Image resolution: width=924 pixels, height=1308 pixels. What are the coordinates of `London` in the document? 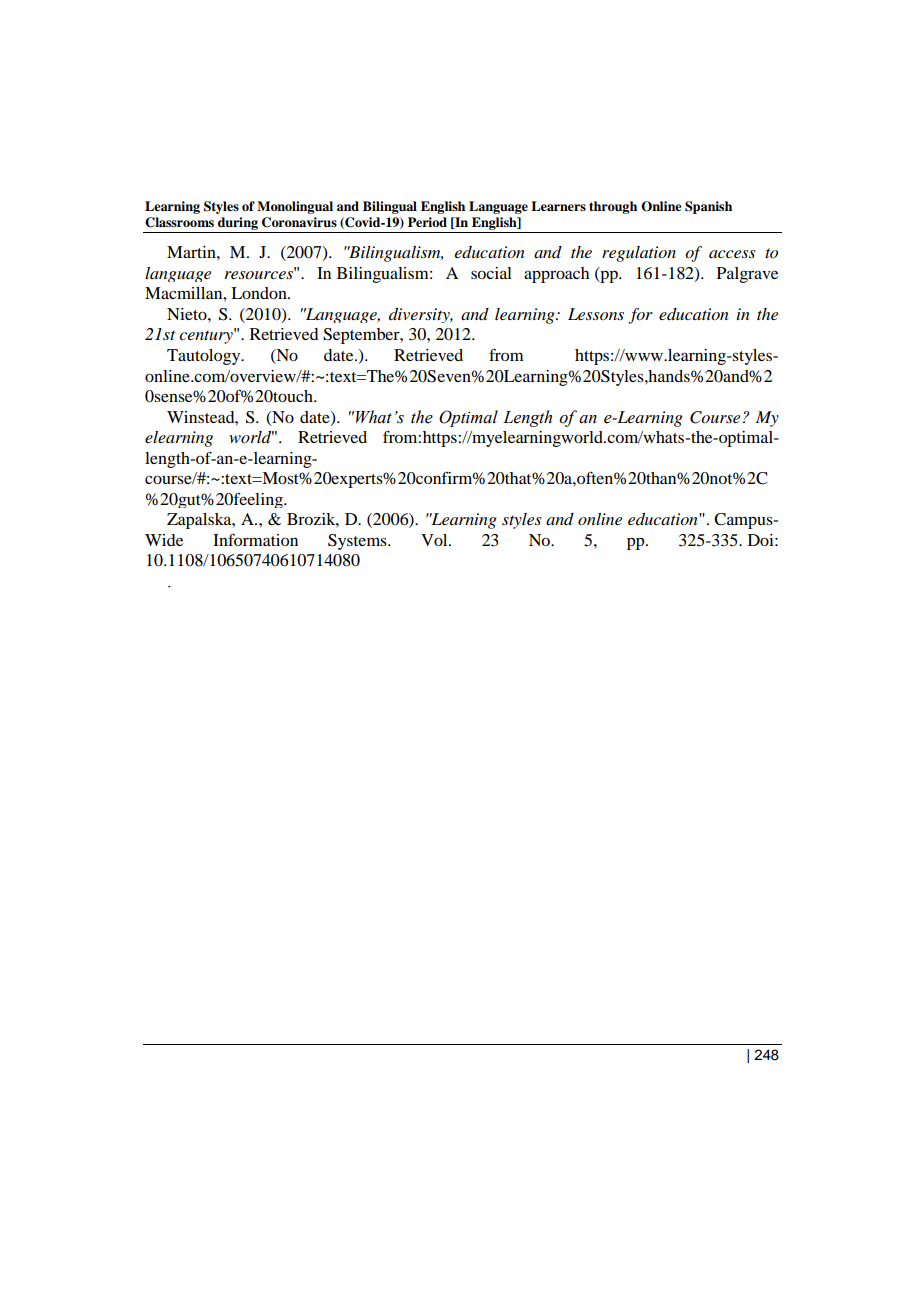 It's located at (260, 293).
